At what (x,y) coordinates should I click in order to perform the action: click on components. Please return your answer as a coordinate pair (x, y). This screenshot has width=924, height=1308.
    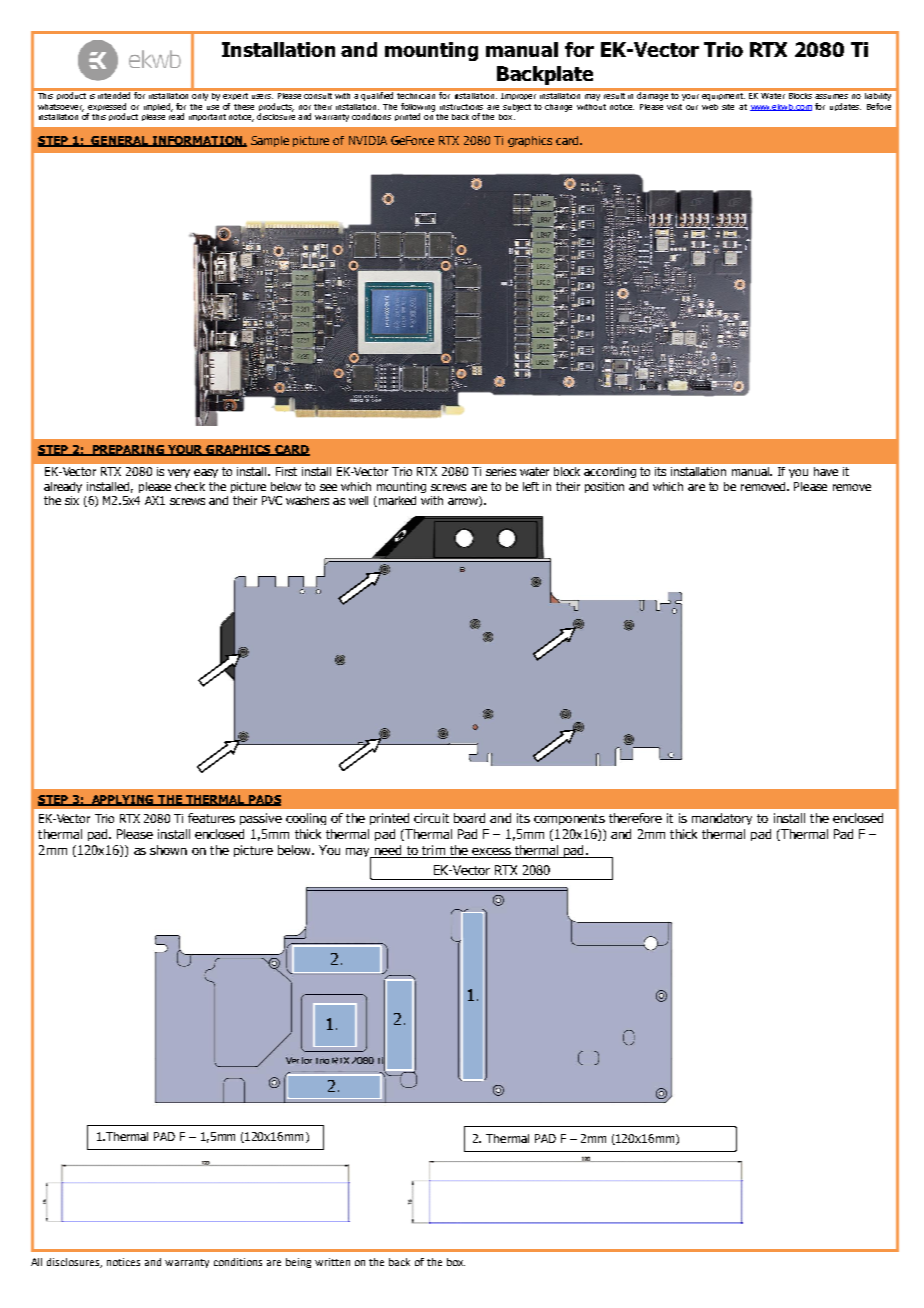
    Looking at the image, I should click on (569, 819).
